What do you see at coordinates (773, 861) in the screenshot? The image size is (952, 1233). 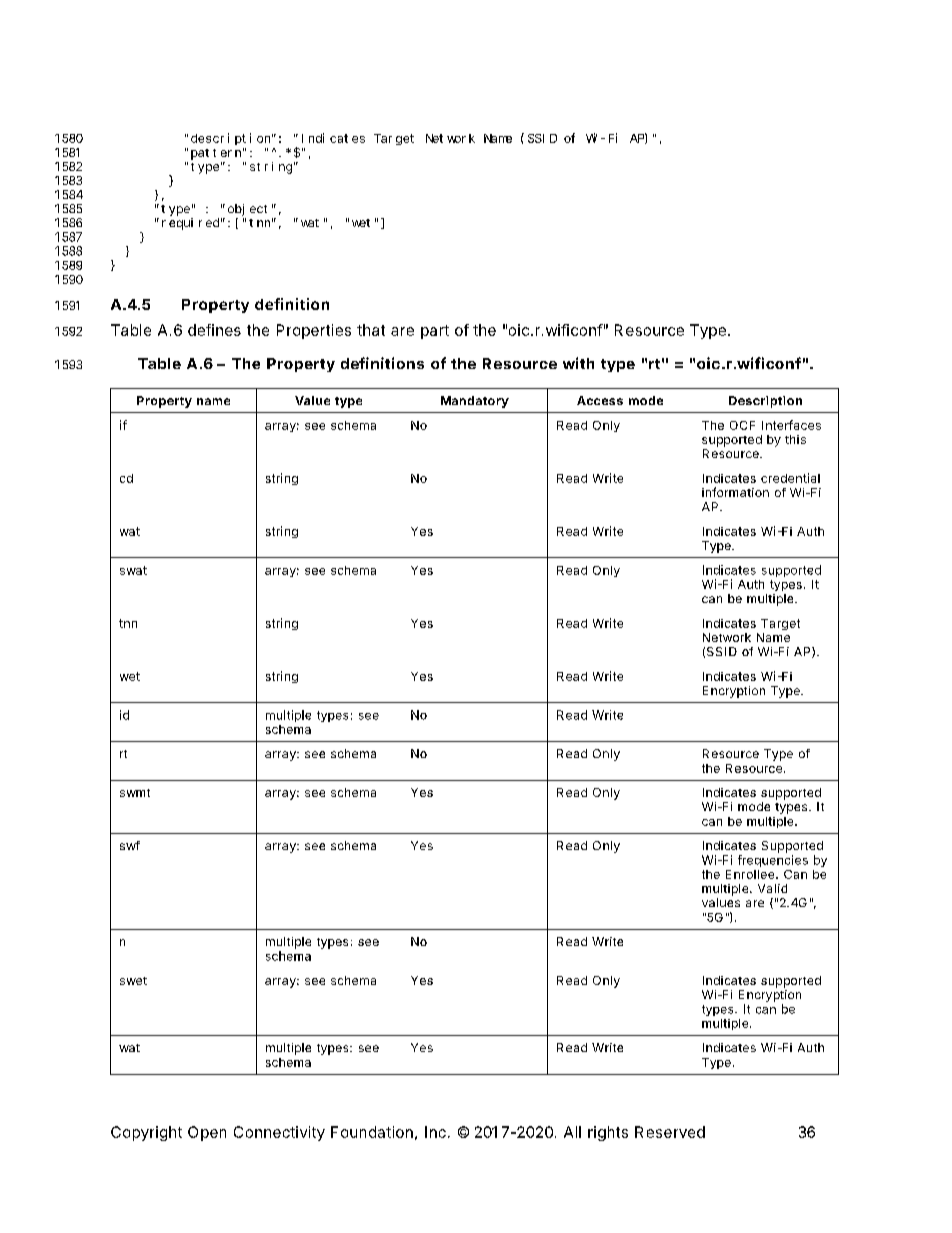 I see `frequencies` at bounding box center [773, 861].
